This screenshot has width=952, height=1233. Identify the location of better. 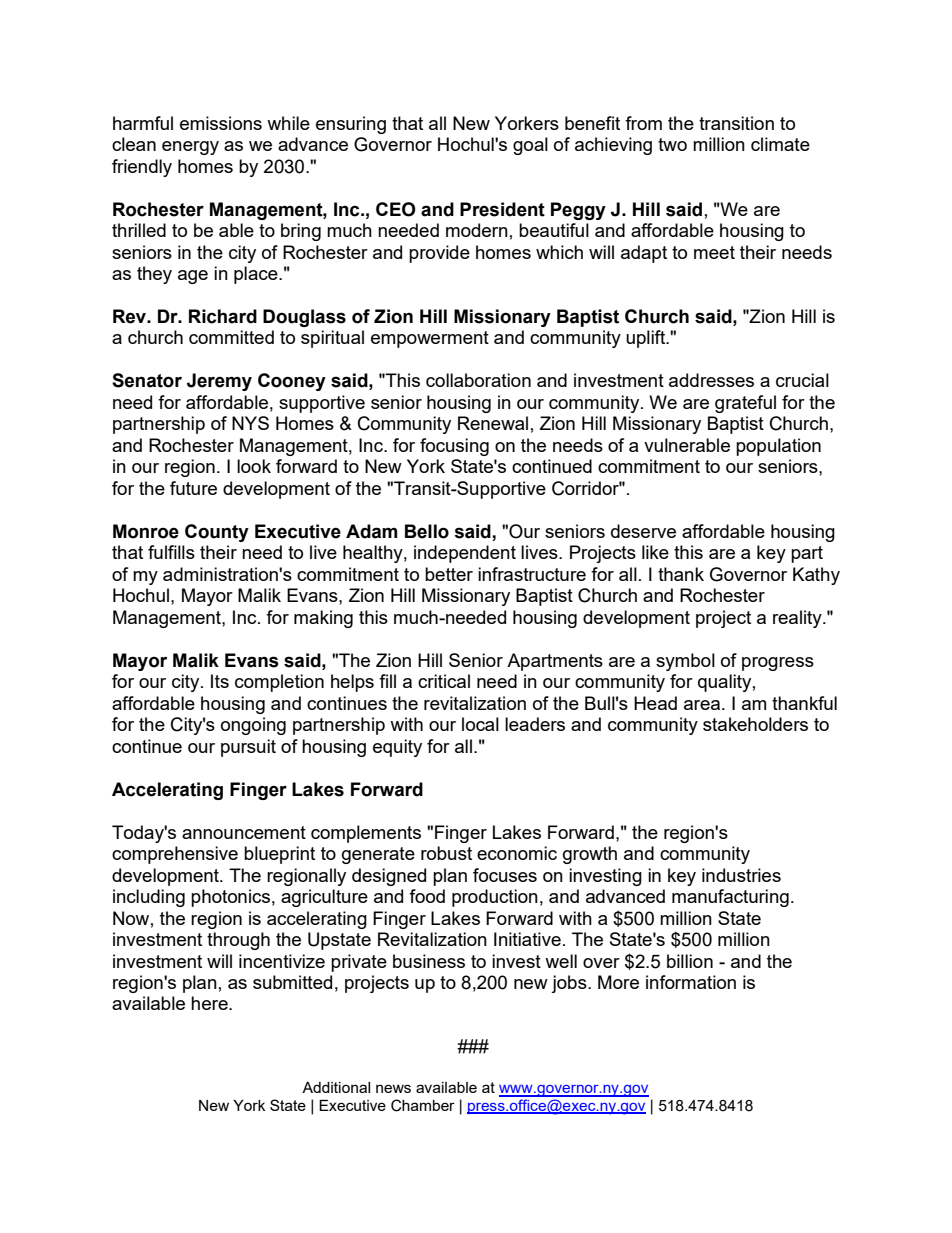
(449, 574).
